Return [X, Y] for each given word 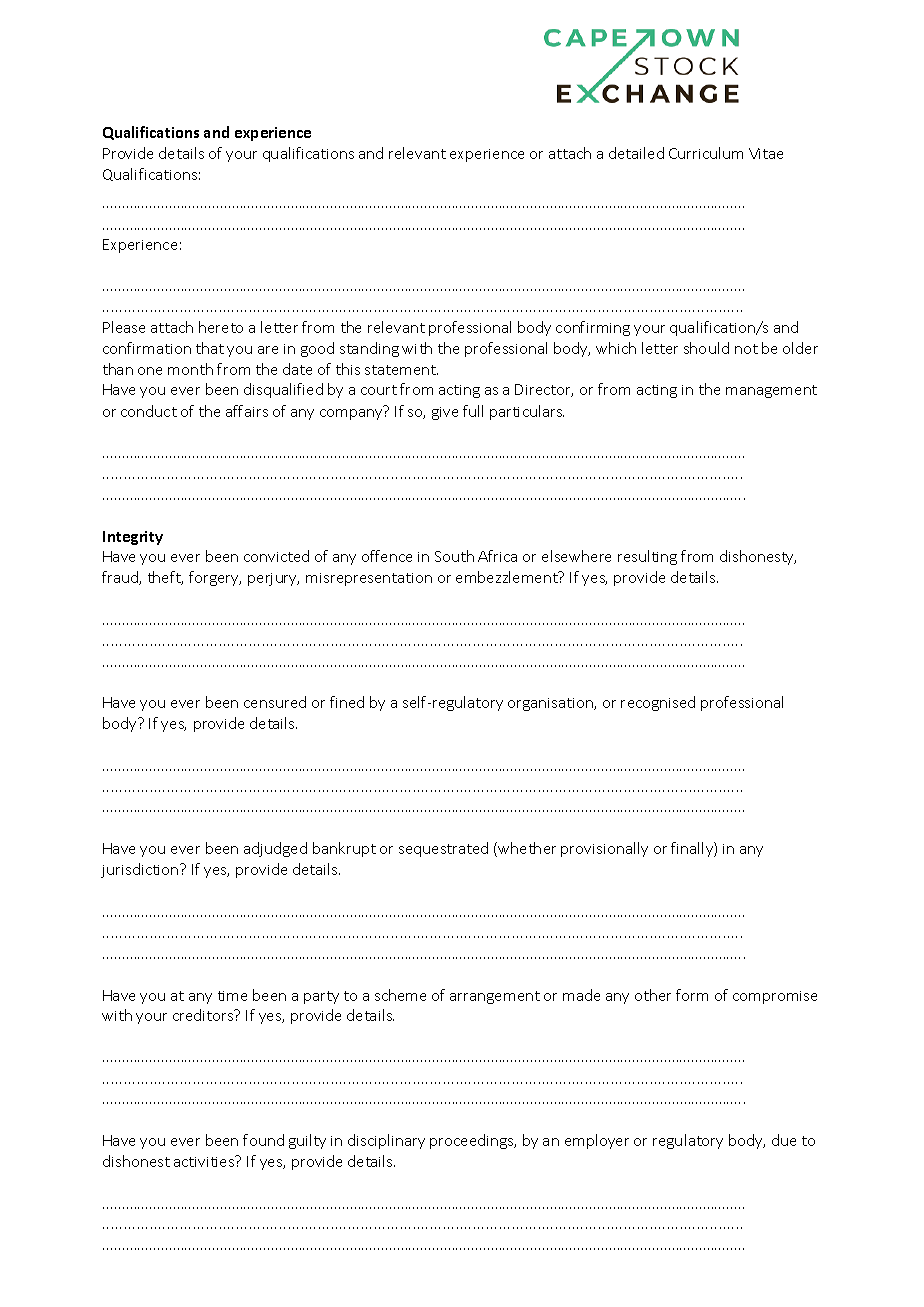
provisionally [604, 849]
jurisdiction [141, 870]
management [771, 391]
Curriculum [706, 153]
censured [275, 702]
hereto [221, 327]
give [445, 413]
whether [527, 848]
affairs [247, 411]
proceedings [473, 1141]
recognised [658, 703]
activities [205, 1161]
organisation [551, 704]
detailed [636, 153]
